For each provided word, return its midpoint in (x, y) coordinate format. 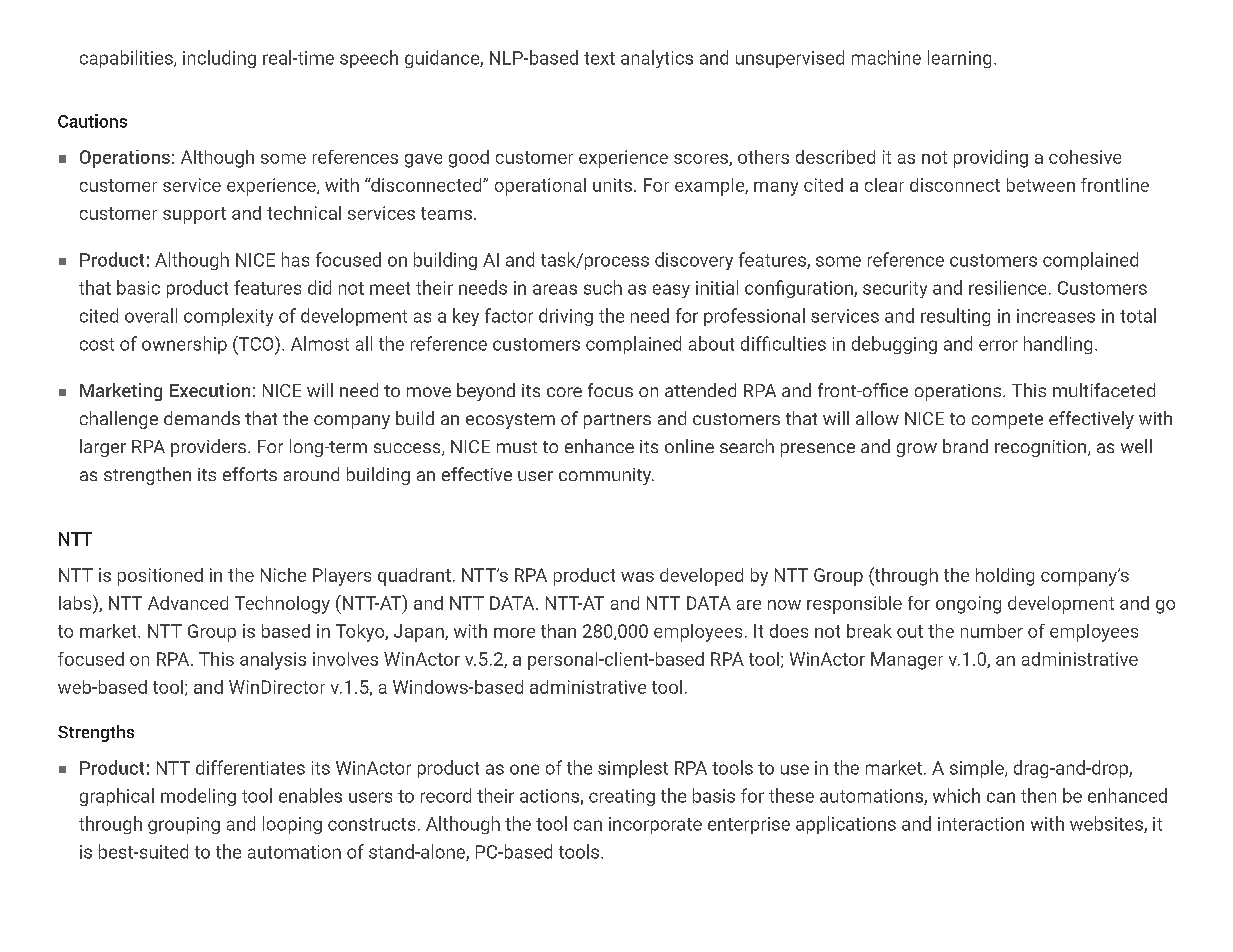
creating (622, 797)
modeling (198, 797)
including (219, 59)
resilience (1007, 287)
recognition (1042, 448)
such (603, 287)
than (558, 631)
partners (617, 421)
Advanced (188, 603)
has (295, 259)
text (599, 58)
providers (208, 448)
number (992, 631)
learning (959, 59)
